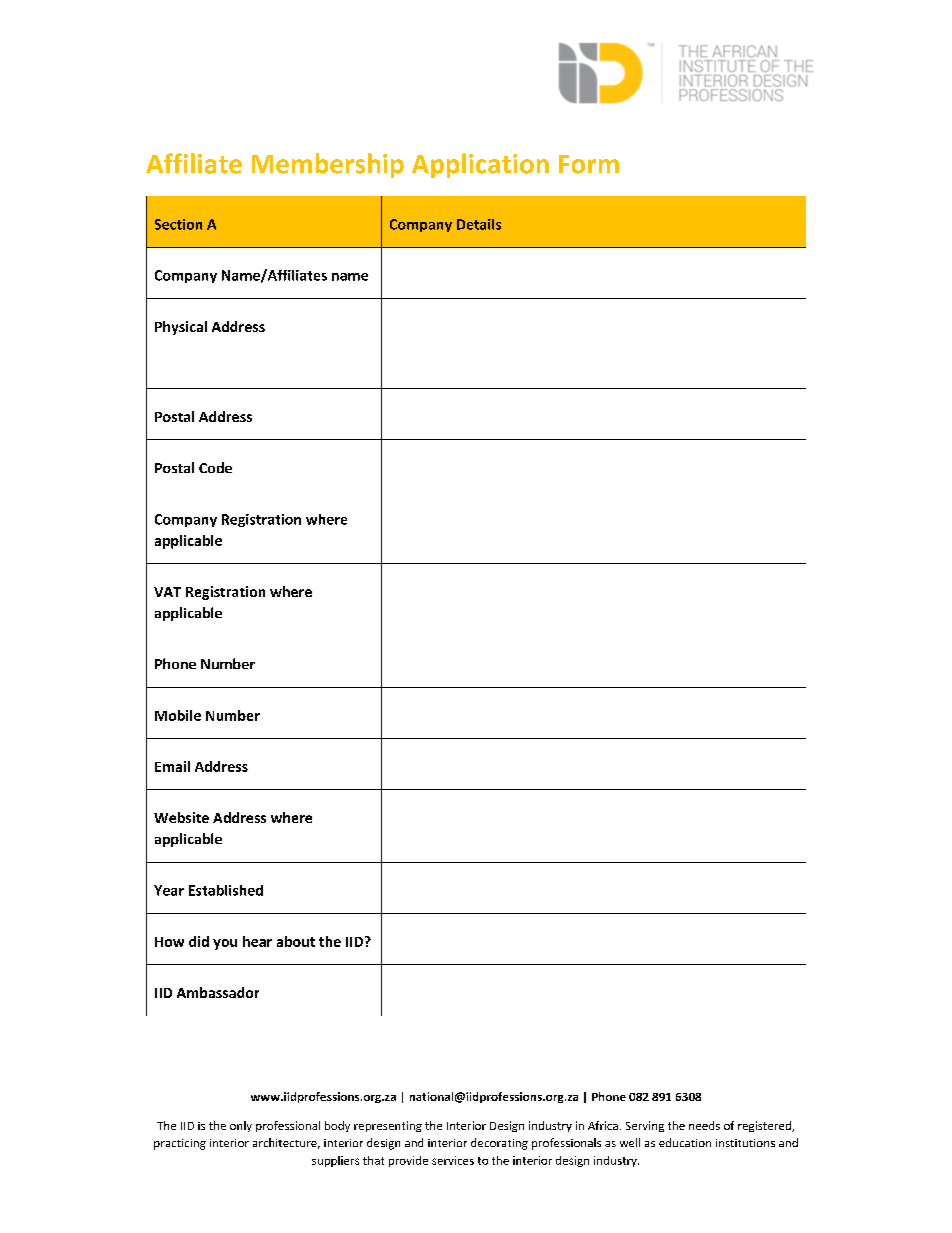  I want to click on VAT, so click(167, 592).
